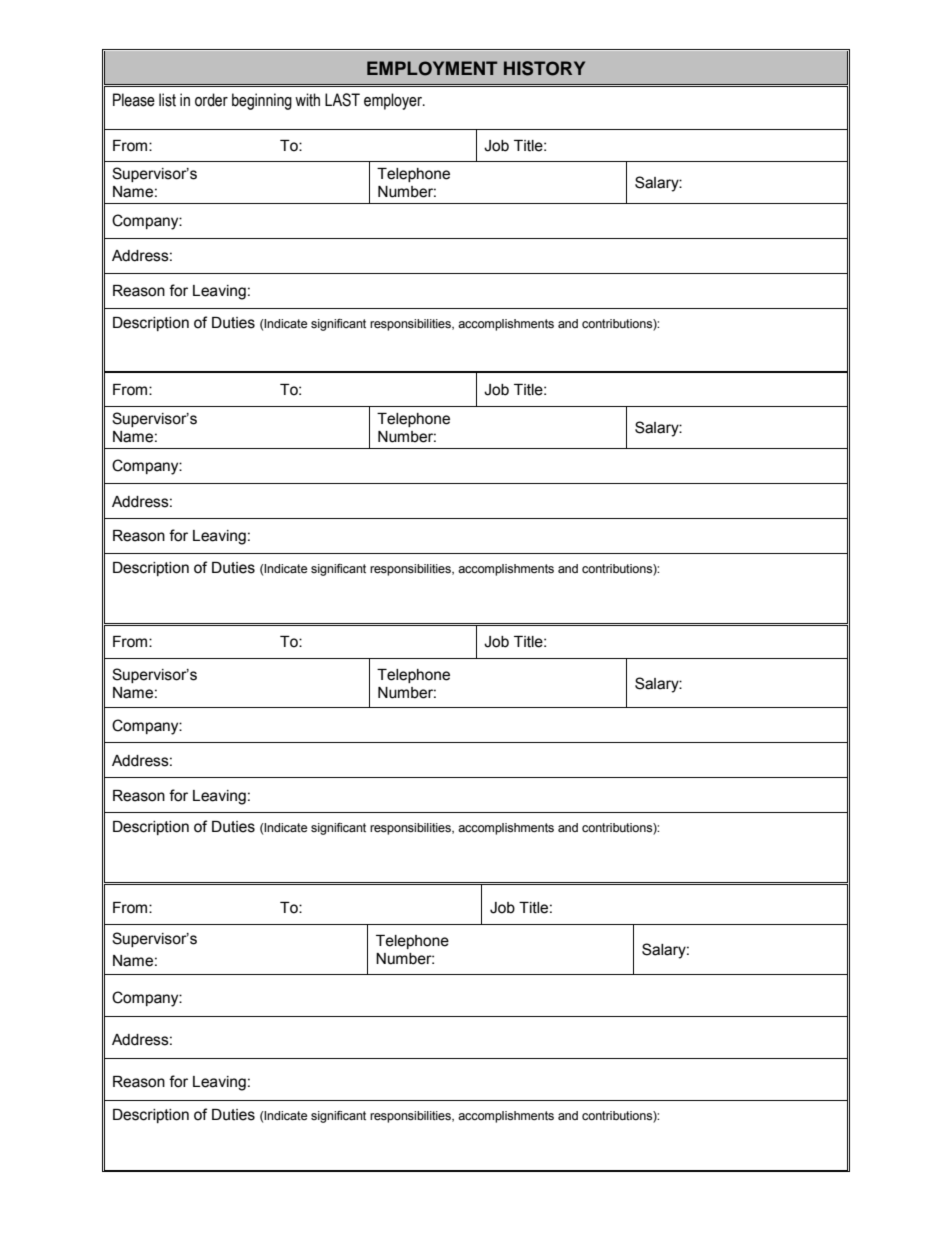 This document has width=952, height=1233. Describe the element at coordinates (307, 100) in the document. I see `with` at that location.
